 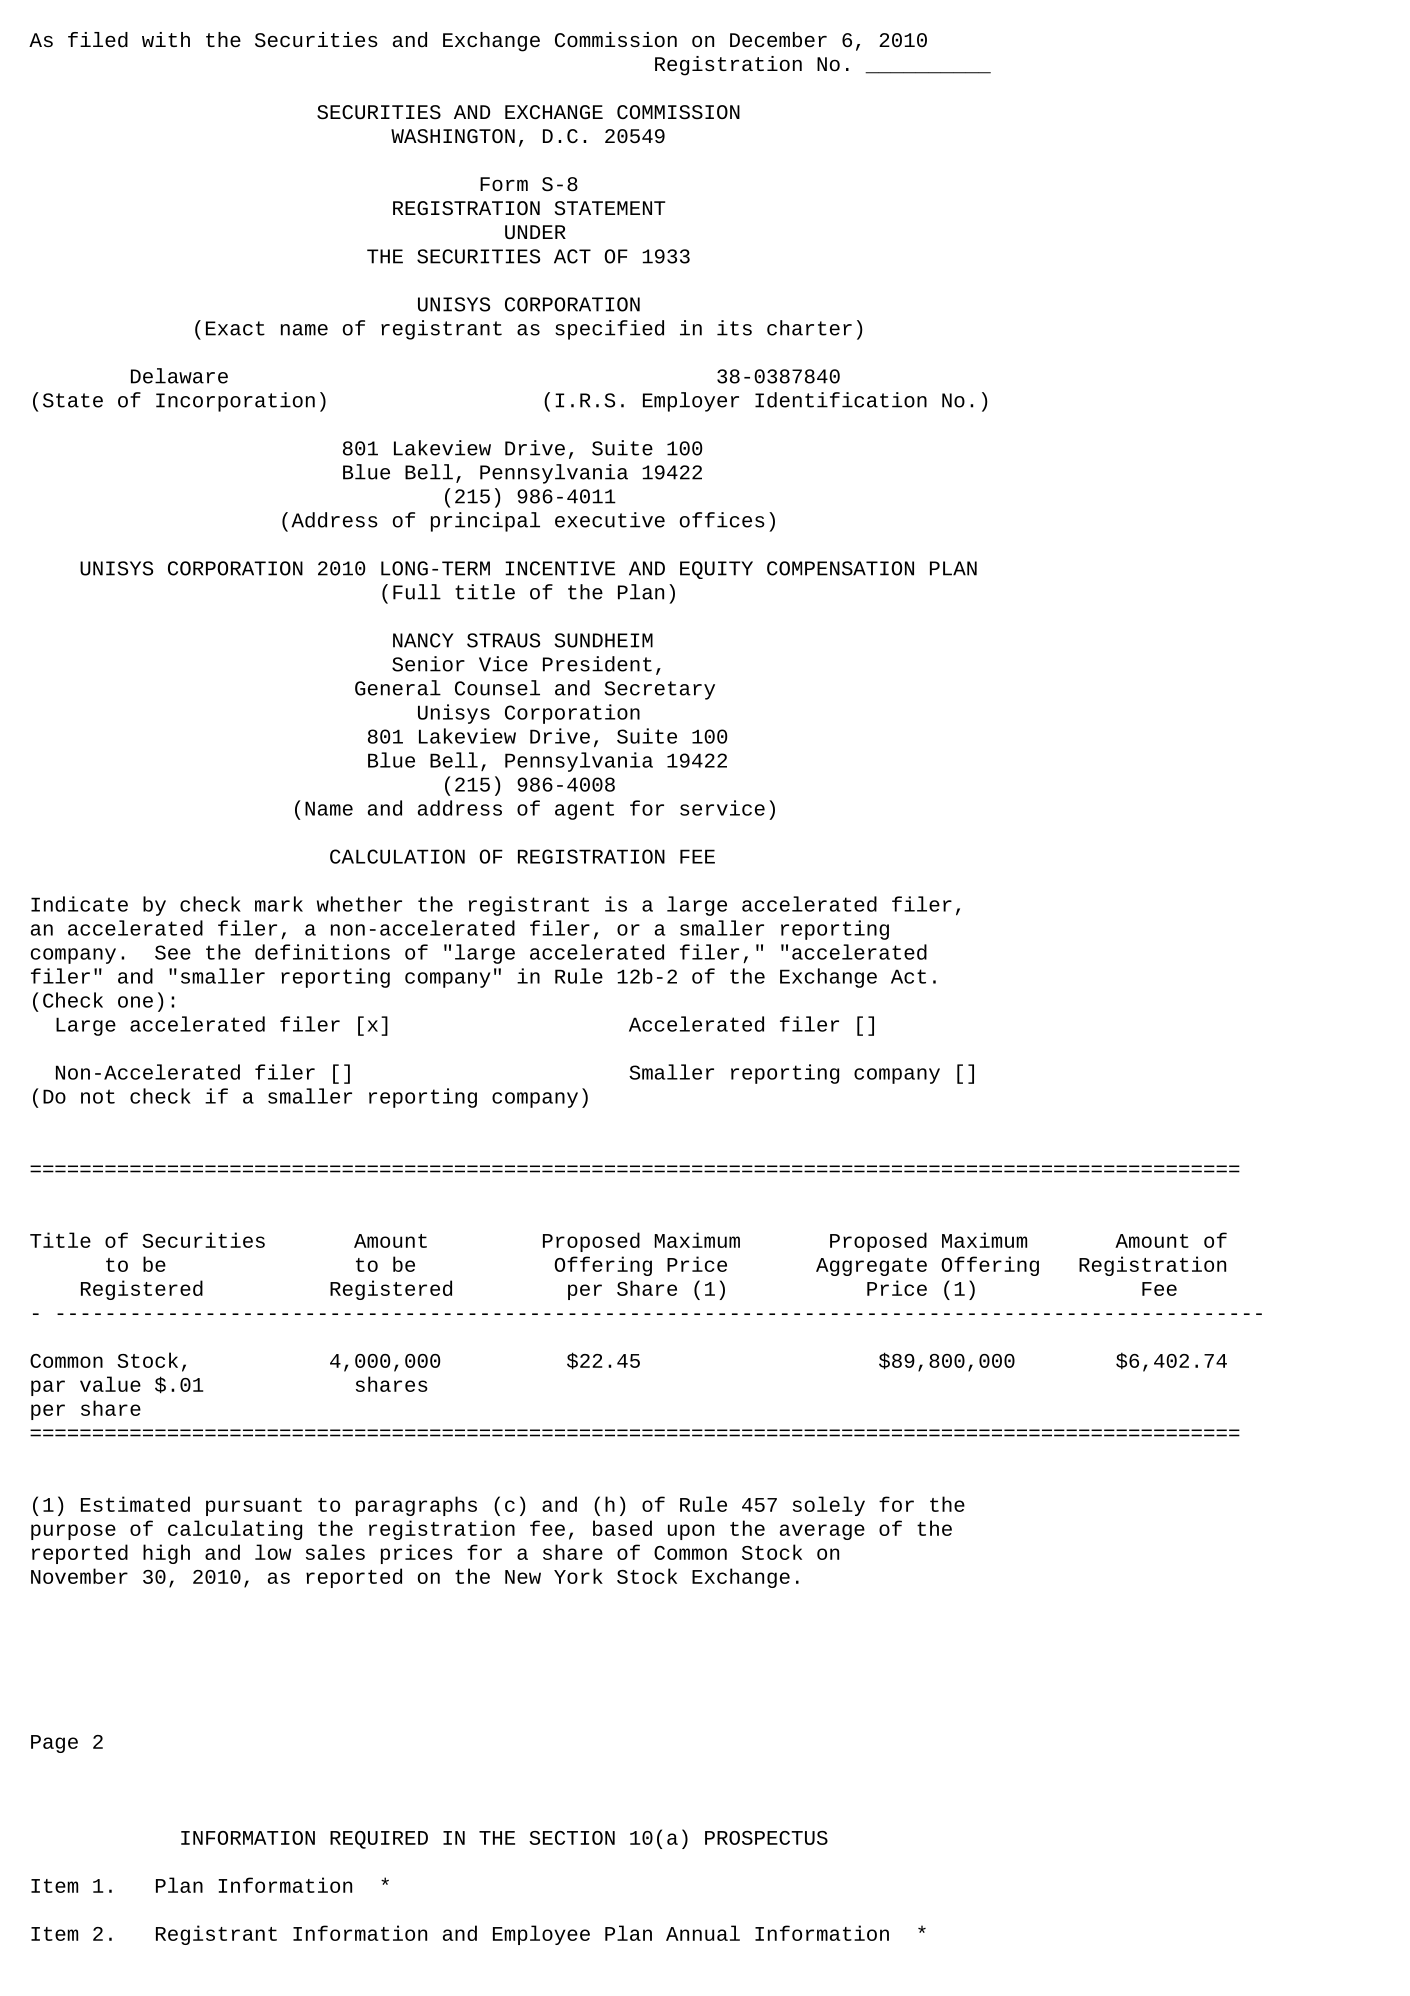 What do you see at coordinates (359, 904) in the image?
I see `whether` at bounding box center [359, 904].
